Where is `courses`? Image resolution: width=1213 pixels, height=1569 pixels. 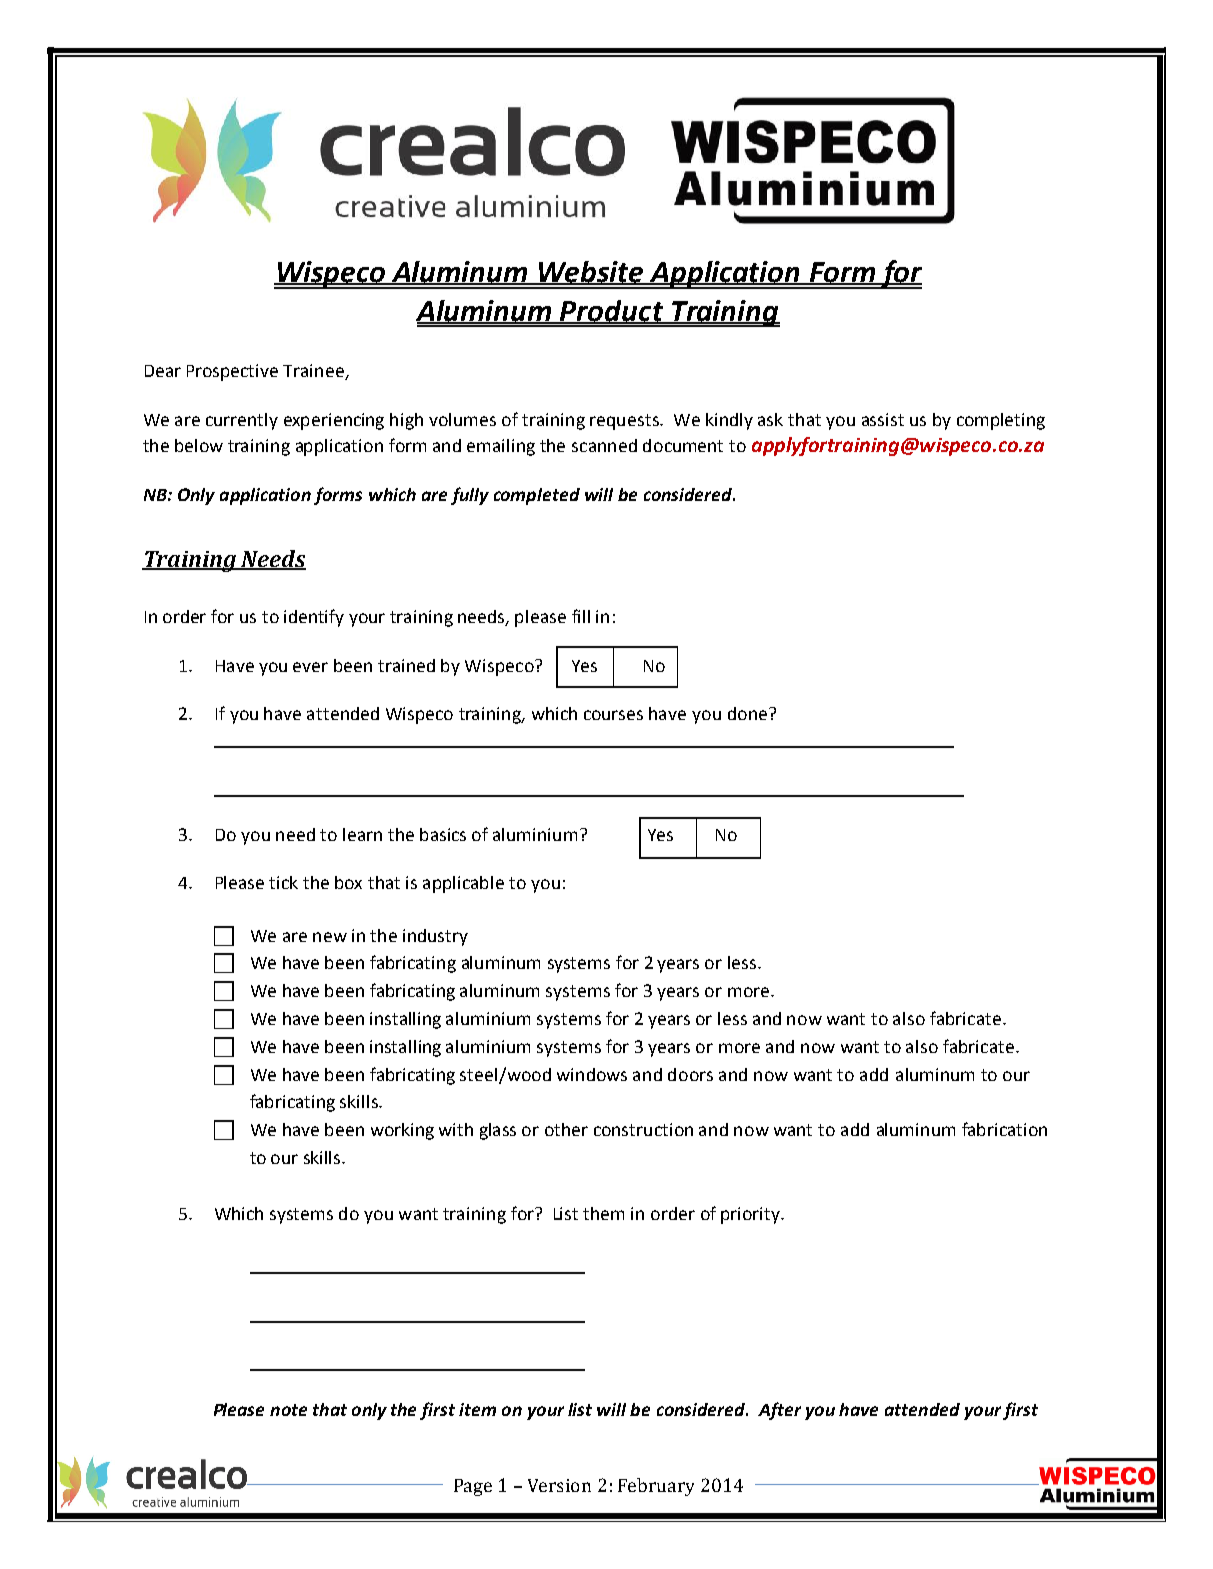 courses is located at coordinates (613, 715).
